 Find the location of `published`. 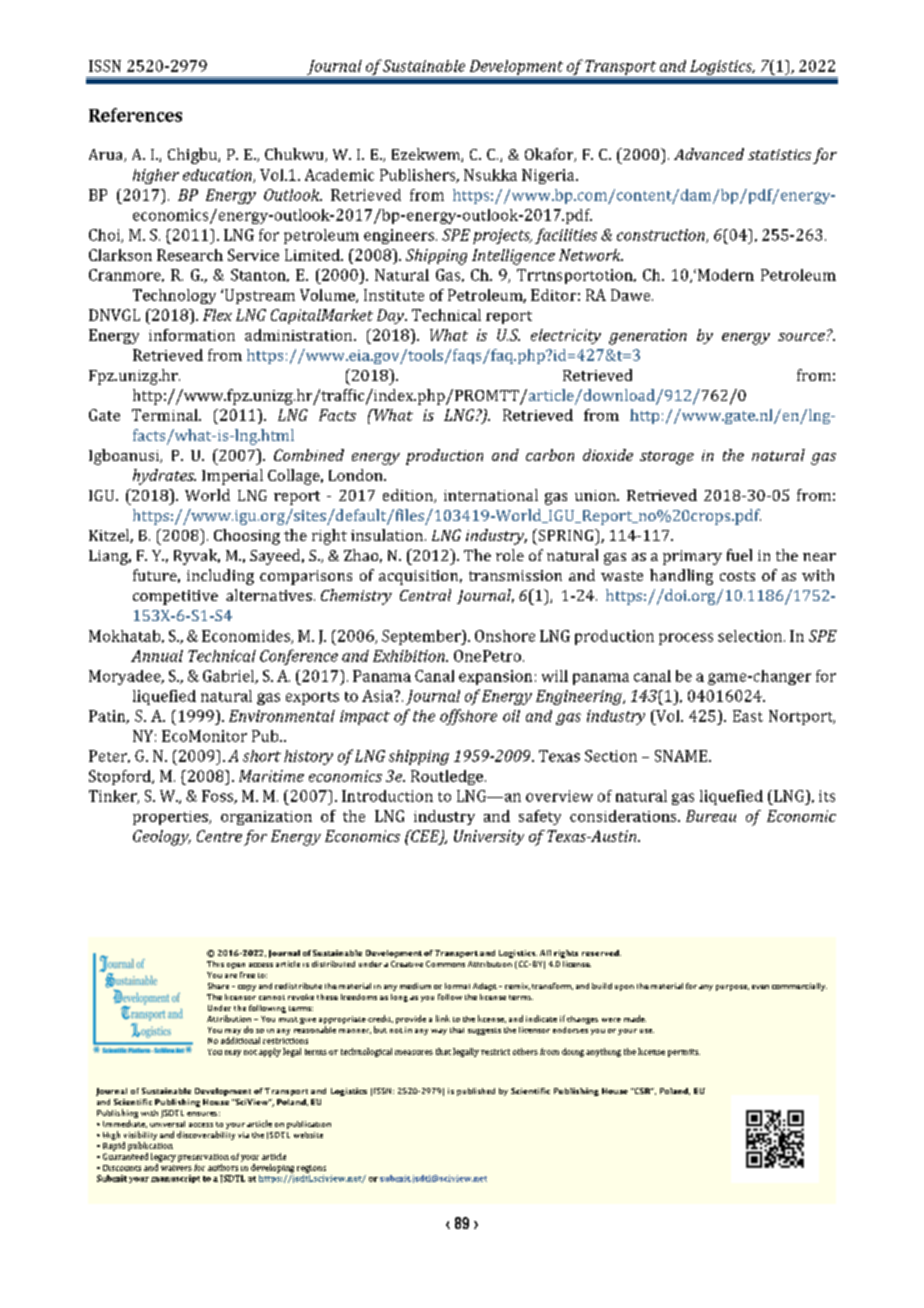

published is located at coordinates (476, 1092).
